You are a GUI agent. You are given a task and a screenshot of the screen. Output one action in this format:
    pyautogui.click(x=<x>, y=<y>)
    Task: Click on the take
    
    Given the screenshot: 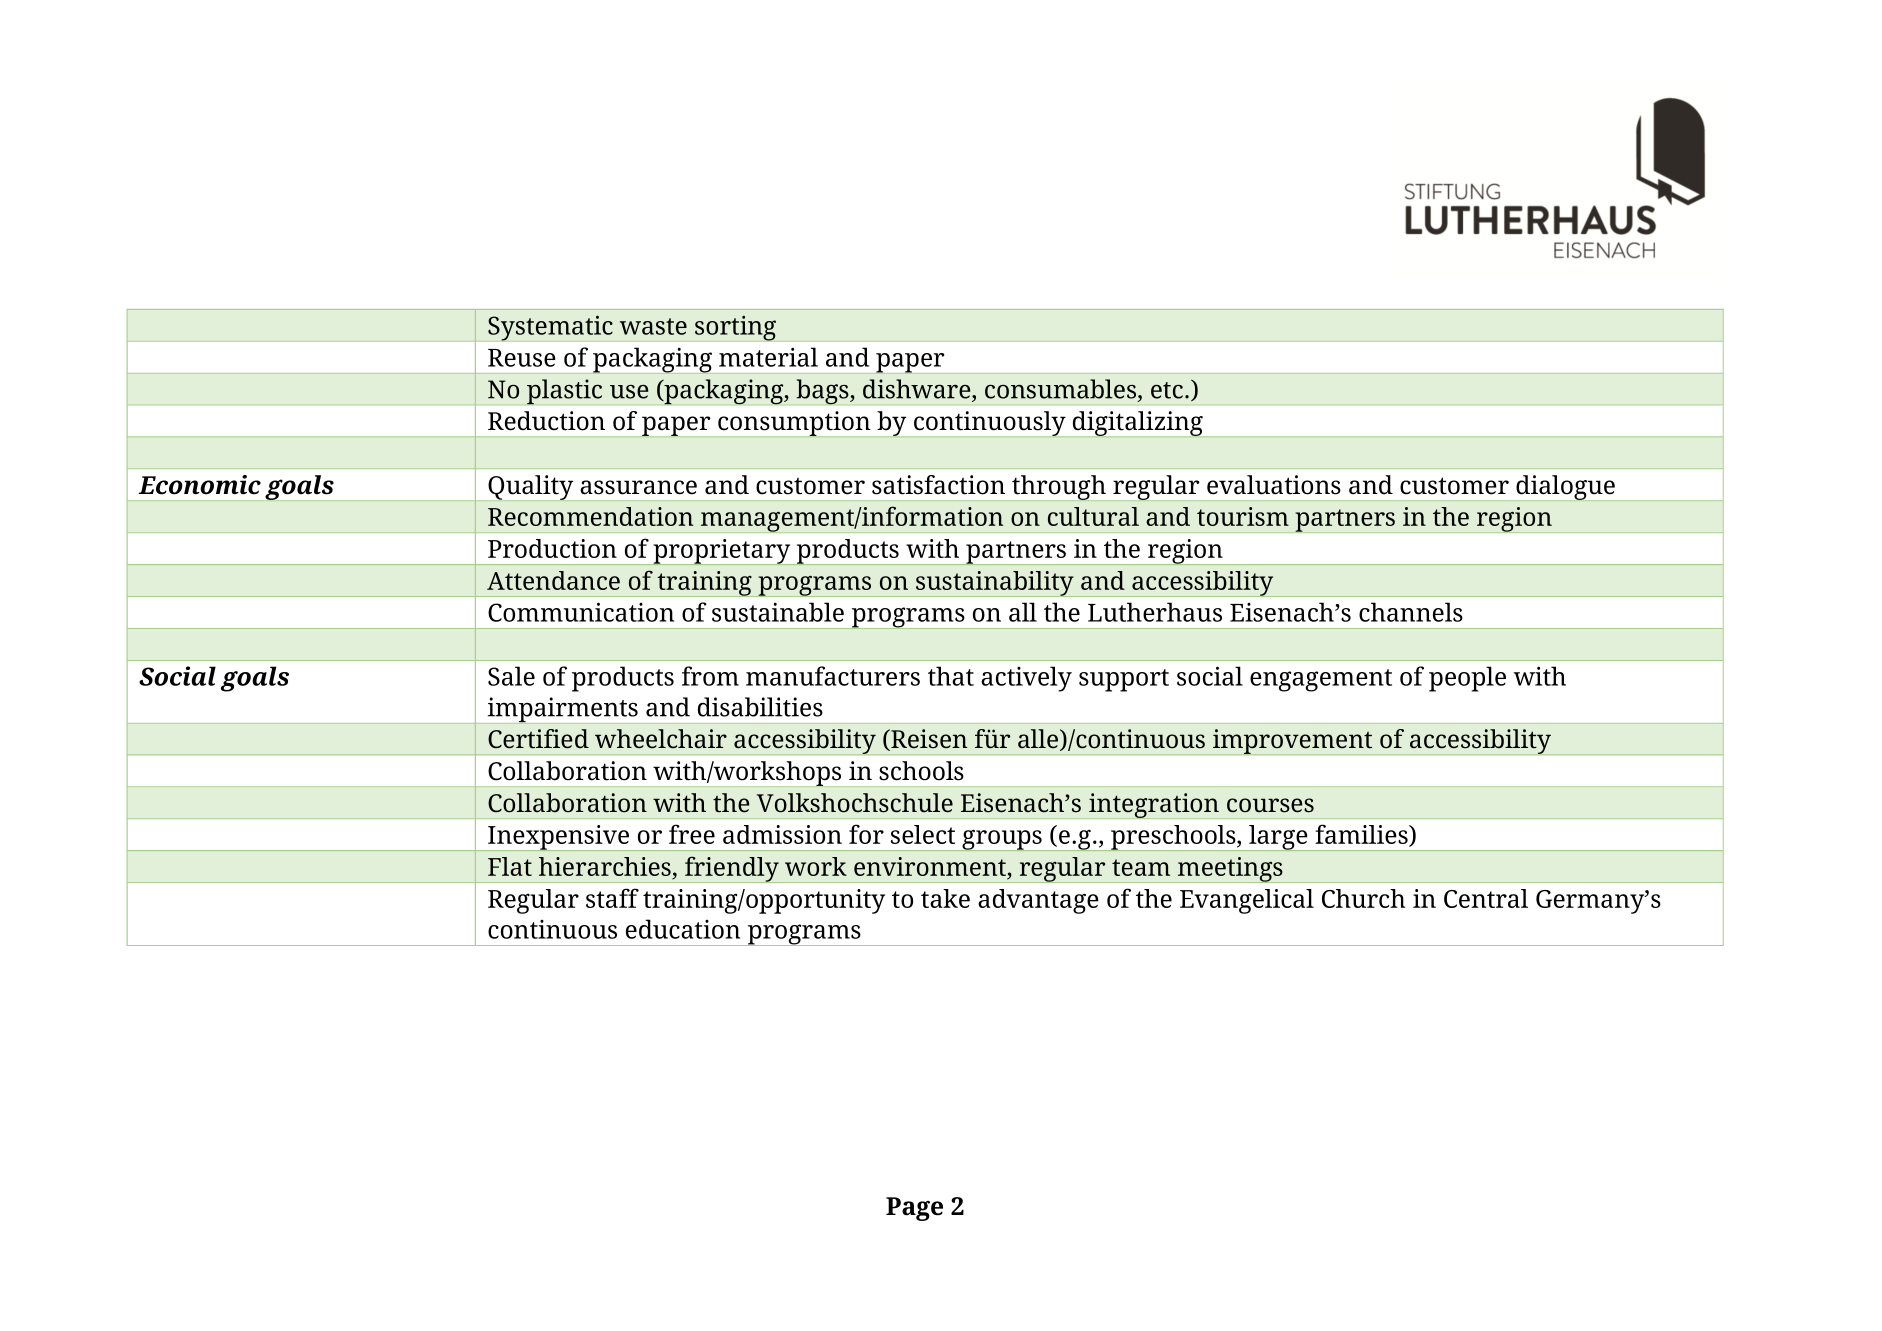 What is the action you would take?
    pyautogui.click(x=945, y=898)
